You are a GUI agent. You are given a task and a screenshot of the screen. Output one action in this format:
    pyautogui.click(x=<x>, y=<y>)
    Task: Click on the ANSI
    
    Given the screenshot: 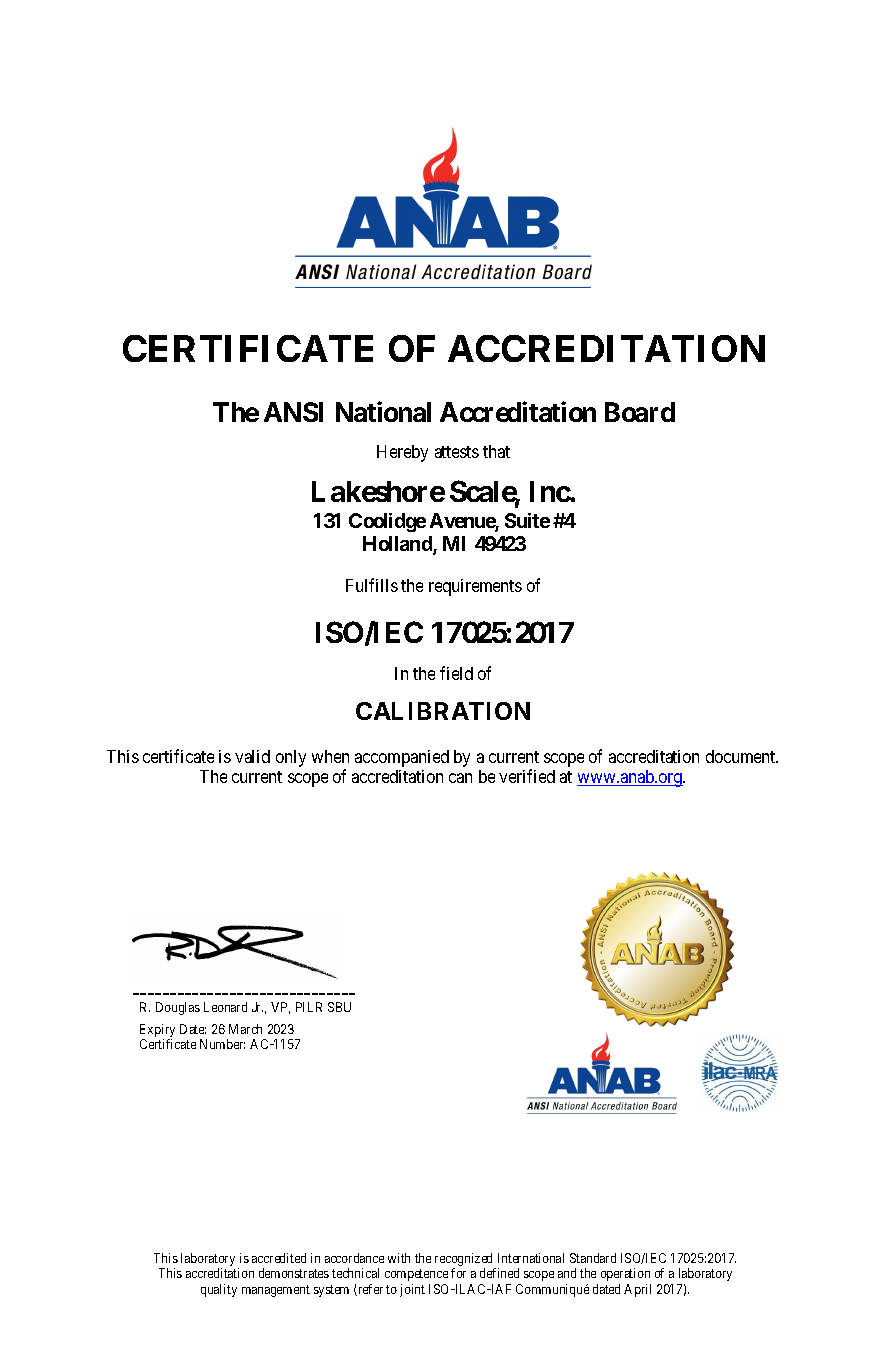 What is the action you would take?
    pyautogui.click(x=293, y=412)
